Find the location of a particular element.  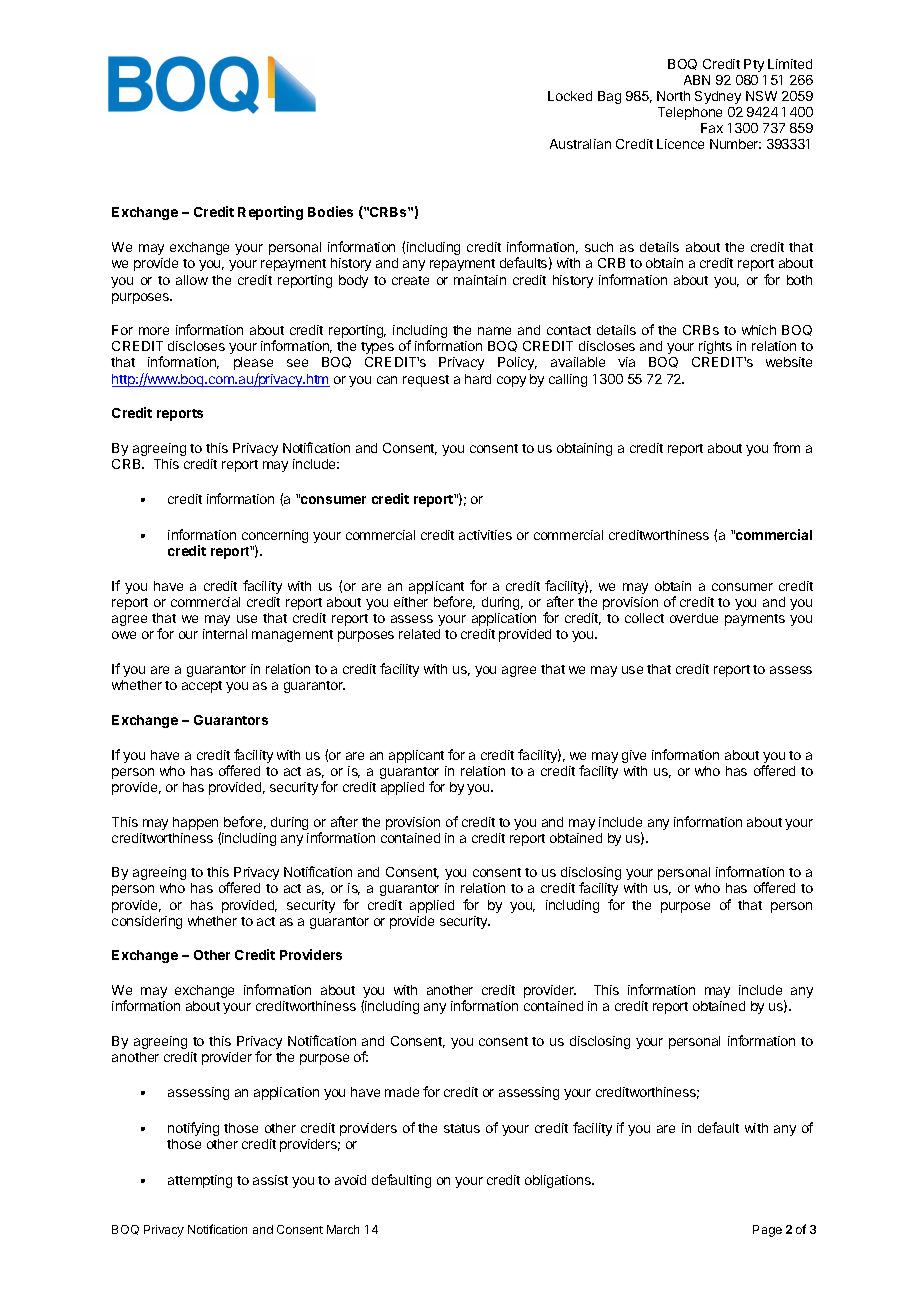

related is located at coordinates (419, 634).
